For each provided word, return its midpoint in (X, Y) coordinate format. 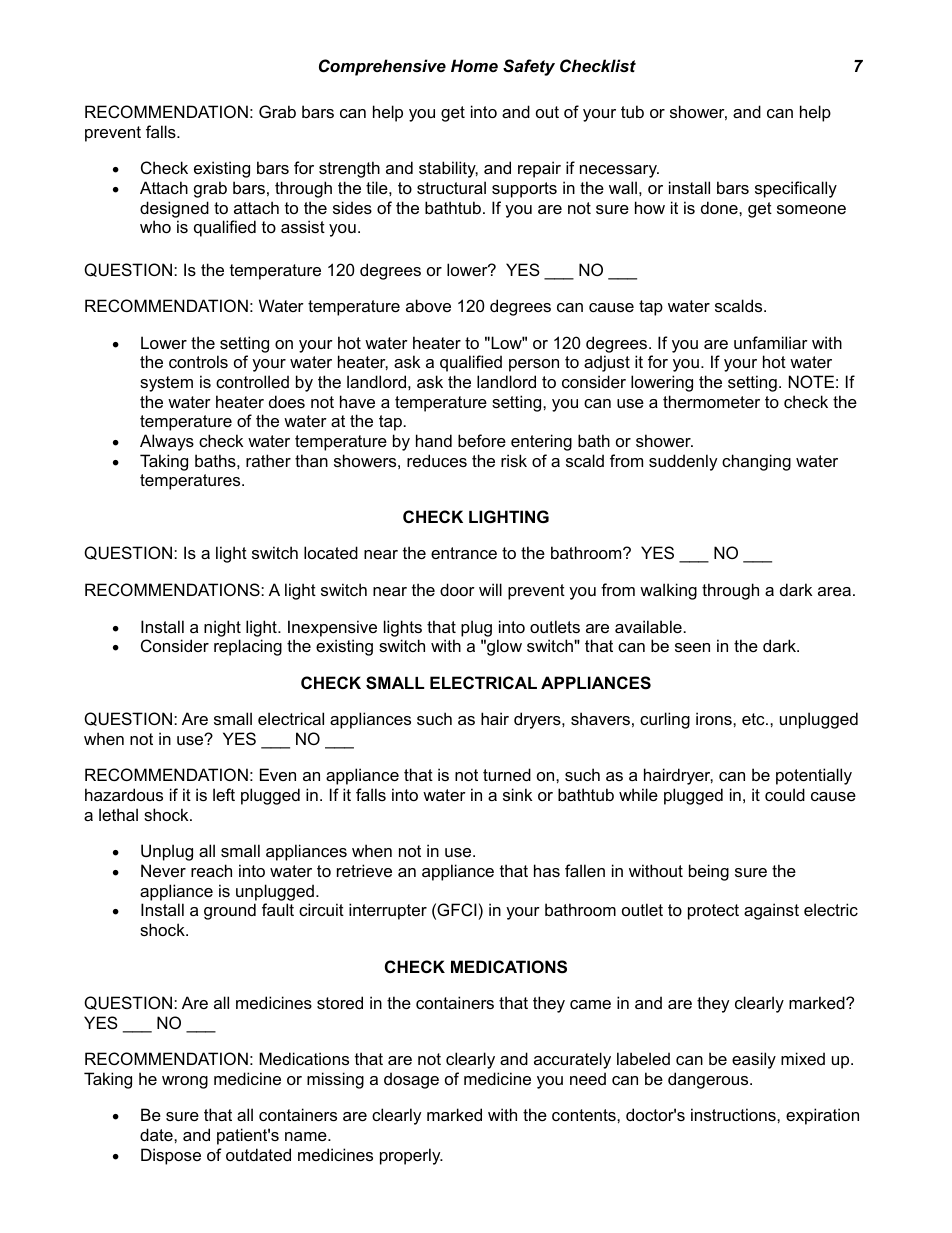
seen (692, 647)
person (534, 365)
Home (474, 65)
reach (211, 870)
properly (411, 1156)
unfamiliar (771, 342)
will (490, 589)
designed (174, 209)
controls (198, 361)
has (547, 870)
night (222, 628)
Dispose (171, 1156)
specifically (796, 189)
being (709, 872)
